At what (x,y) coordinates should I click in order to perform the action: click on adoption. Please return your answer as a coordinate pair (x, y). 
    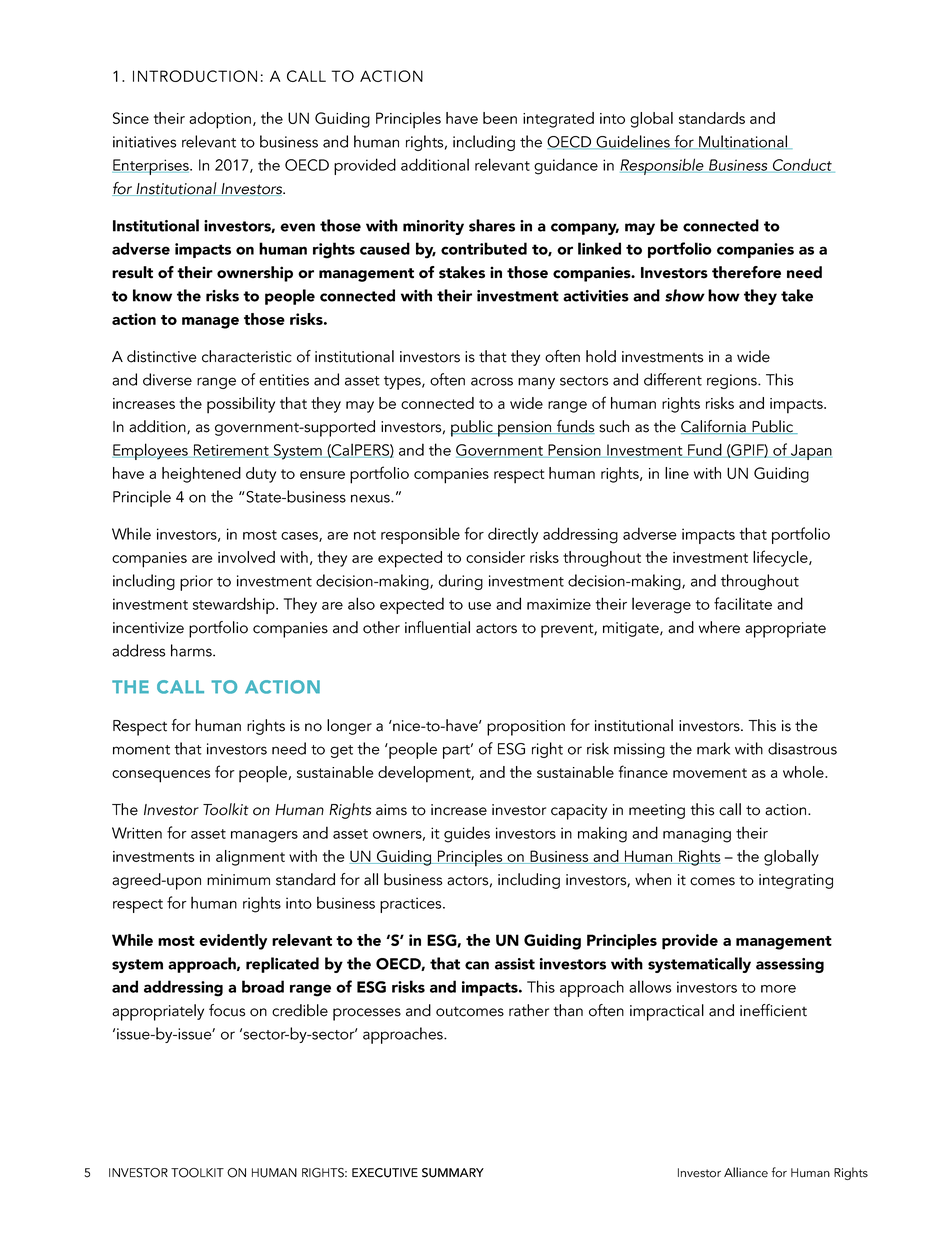
    Looking at the image, I should click on (220, 120).
